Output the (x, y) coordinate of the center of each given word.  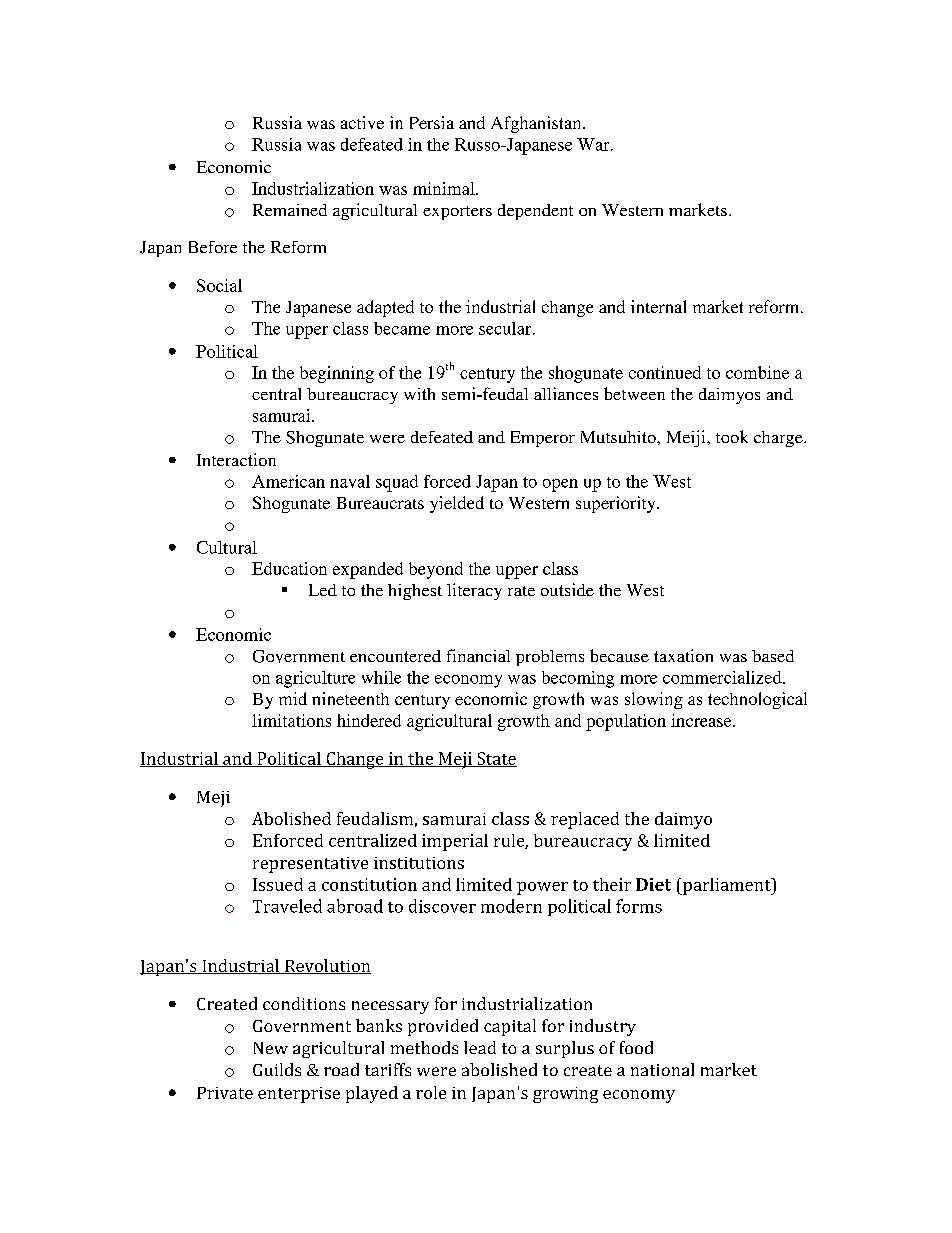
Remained (290, 210)
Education (289, 568)
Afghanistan (537, 124)
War (594, 144)
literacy (474, 591)
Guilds (277, 1069)
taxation (683, 655)
